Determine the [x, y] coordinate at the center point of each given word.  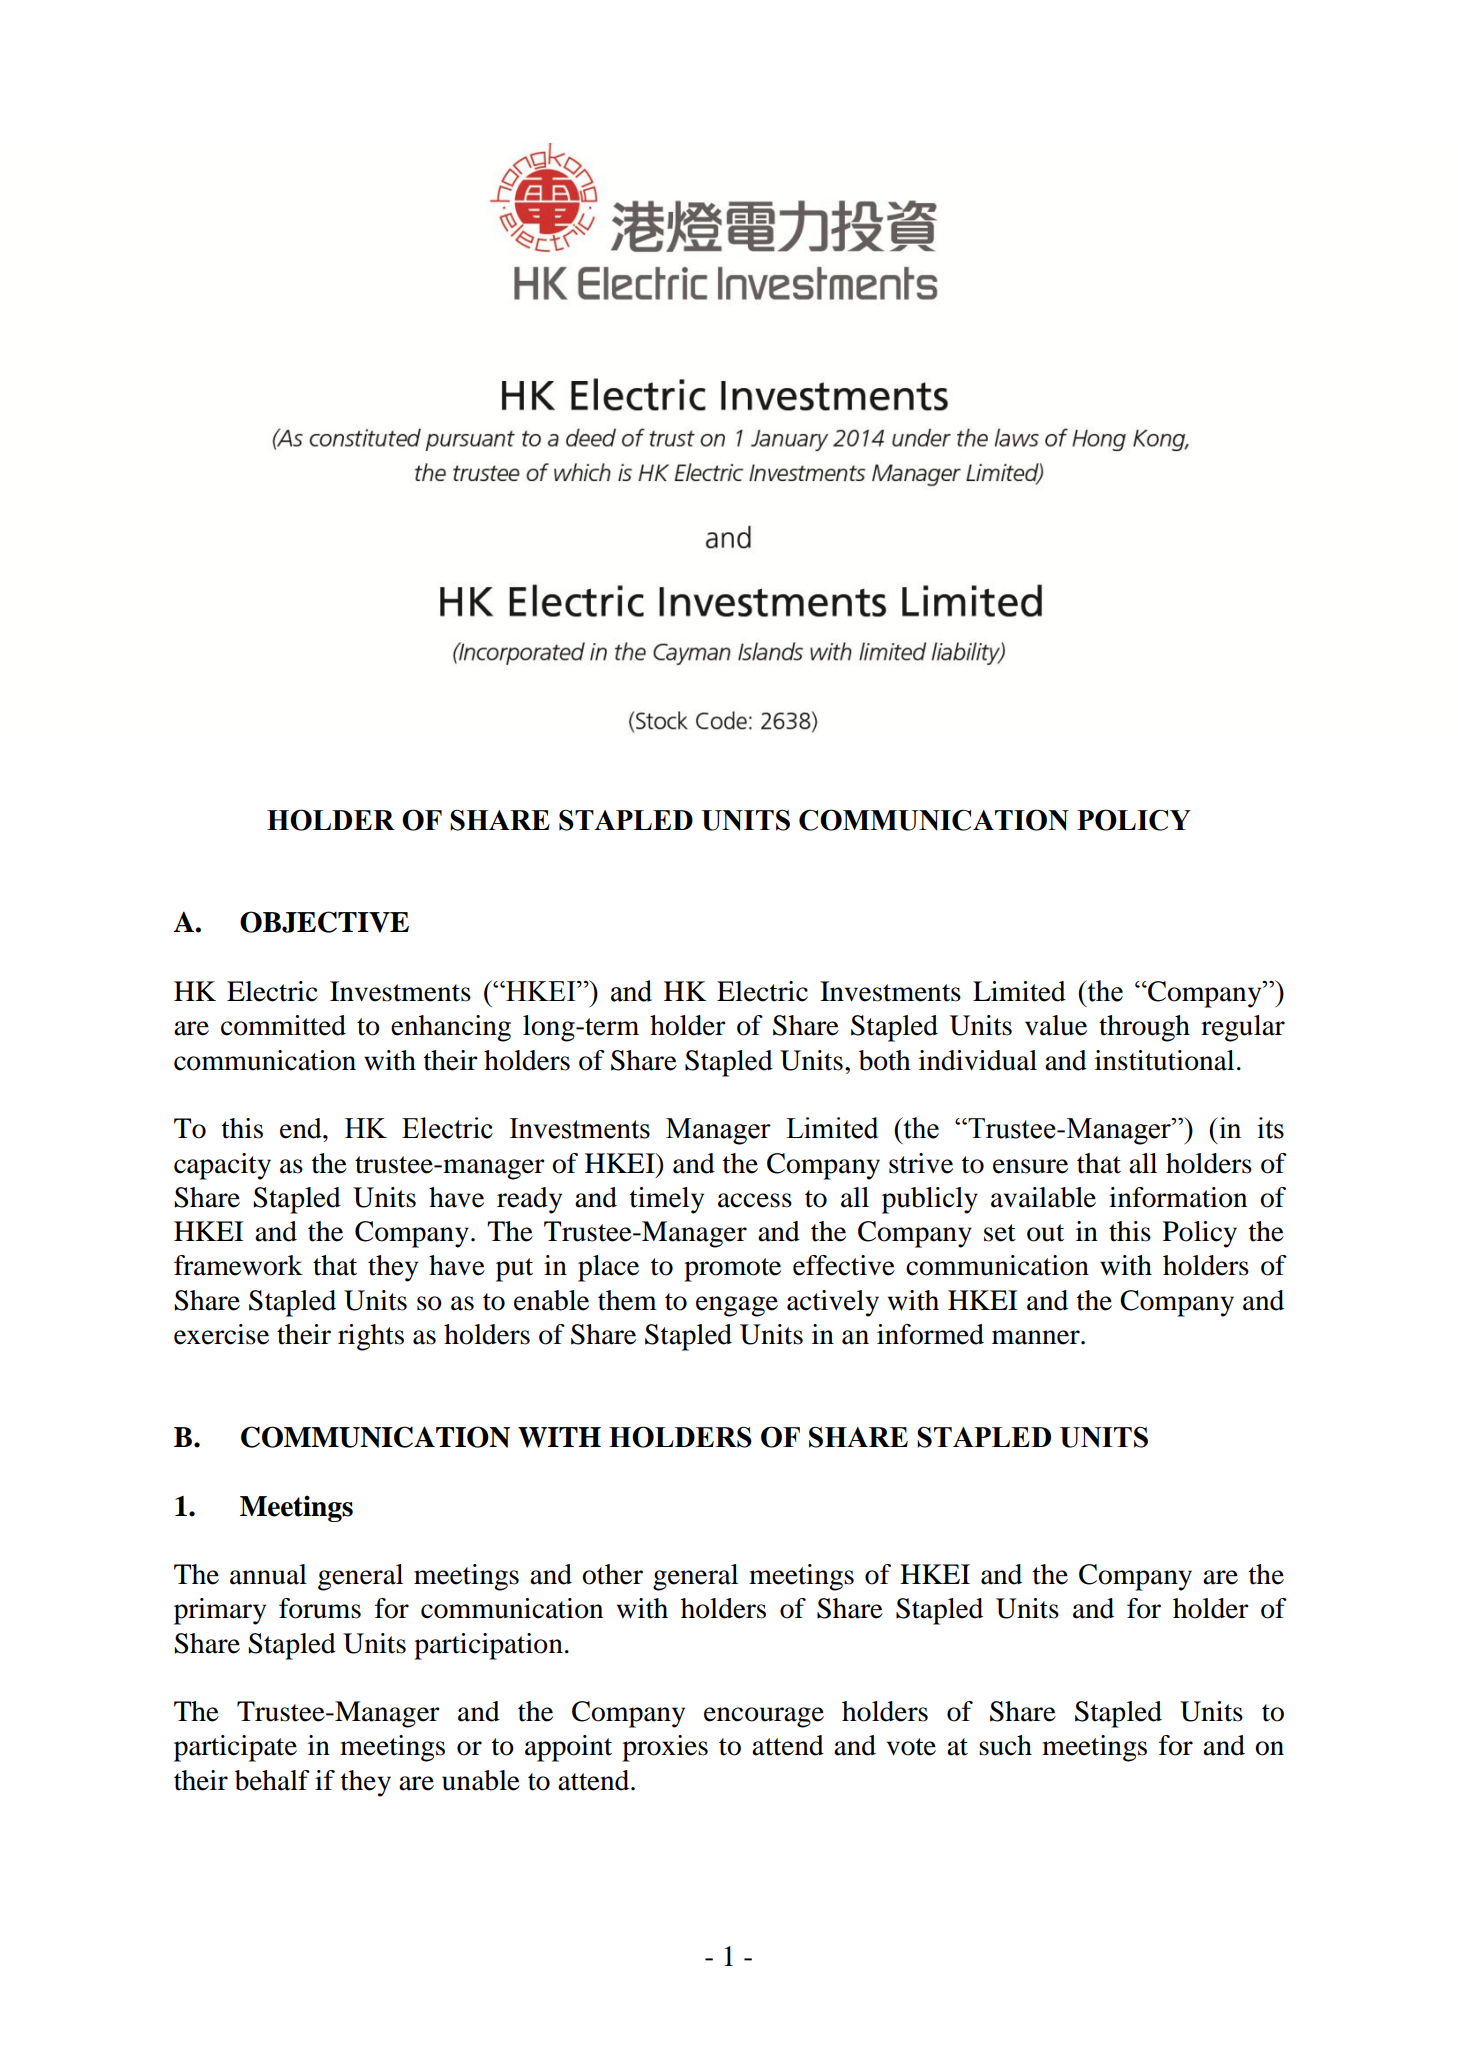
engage [737, 1306]
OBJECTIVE [324, 922]
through [1144, 1028]
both [884, 1060]
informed [930, 1334]
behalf [272, 1780]
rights [371, 1337]
